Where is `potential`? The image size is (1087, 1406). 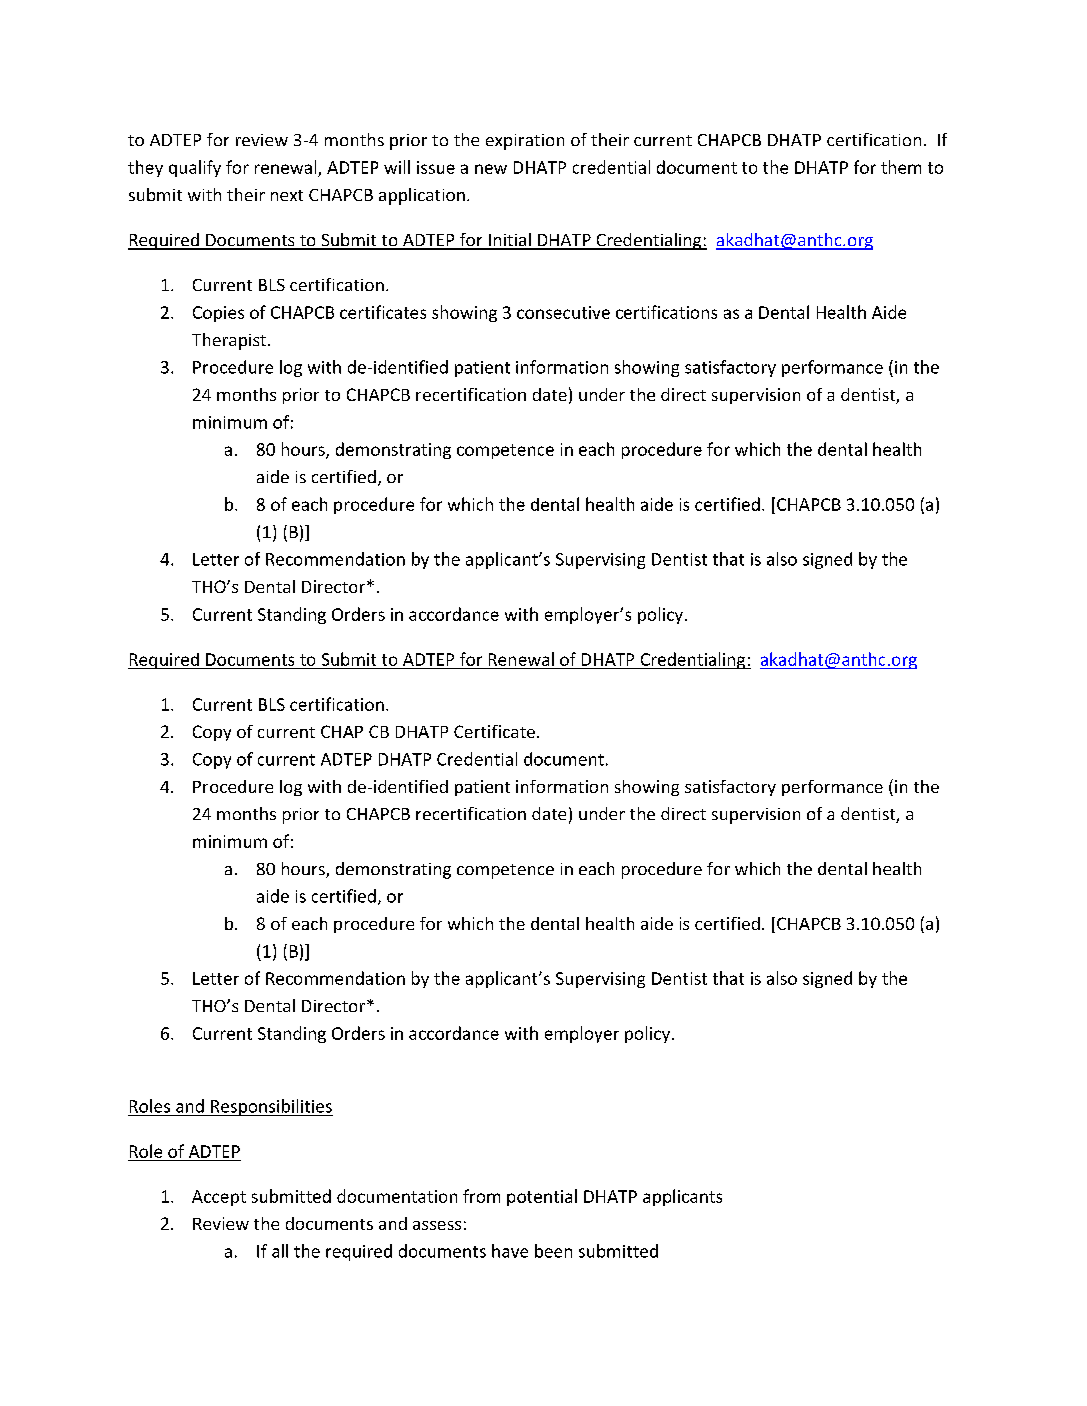
potential is located at coordinates (542, 1197).
